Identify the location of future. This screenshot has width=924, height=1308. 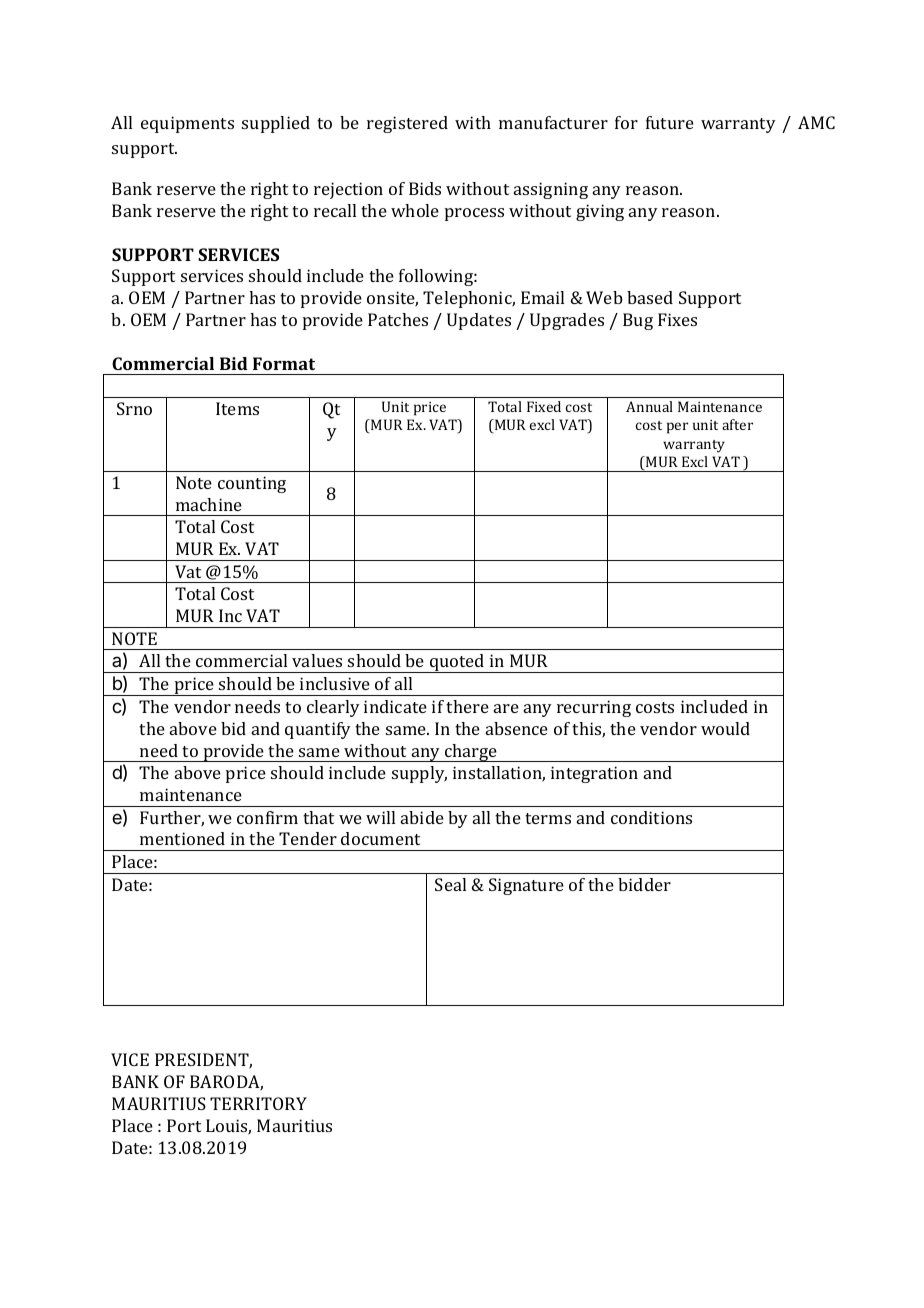
(670, 122).
